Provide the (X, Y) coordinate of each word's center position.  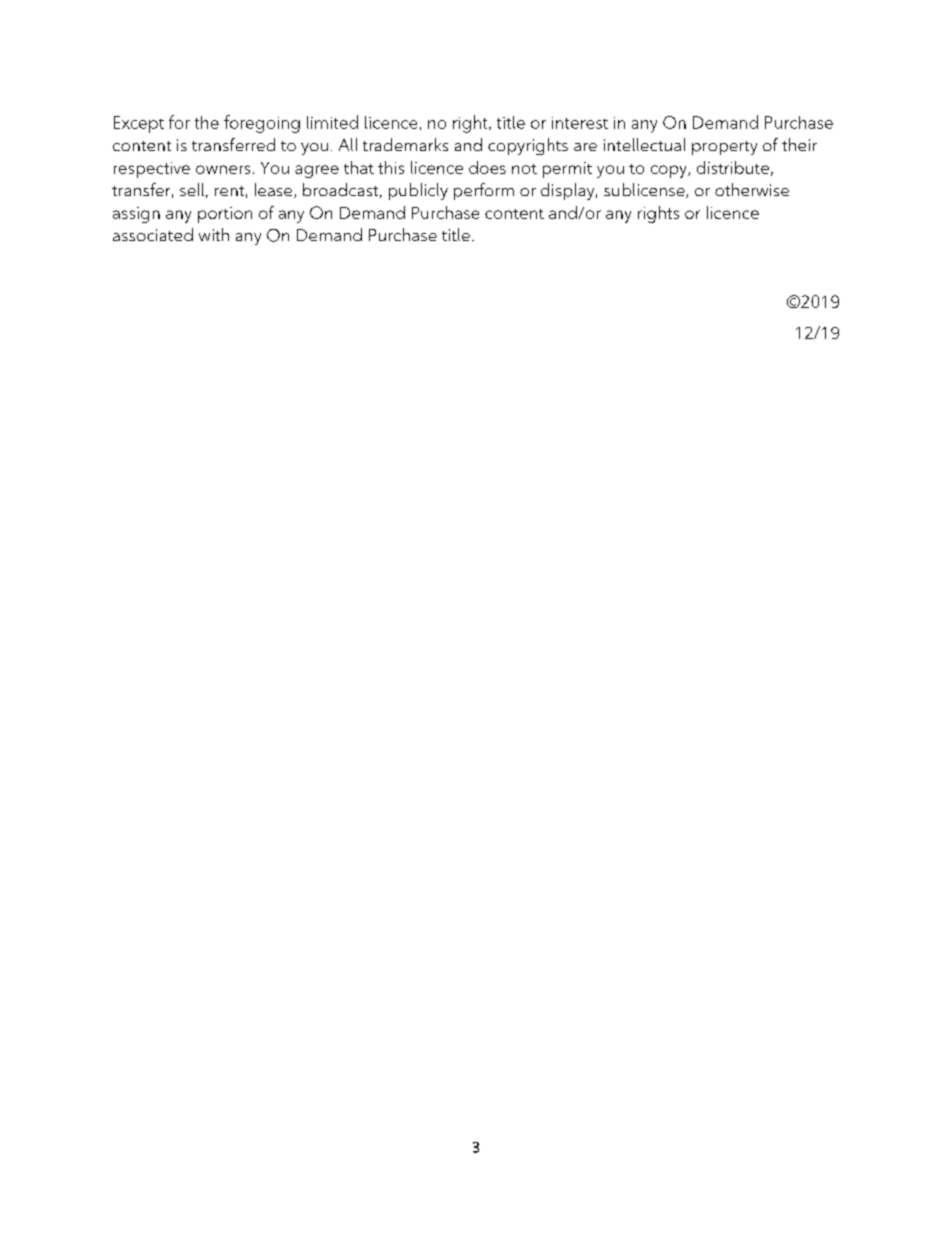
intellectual (644, 144)
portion (225, 215)
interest (580, 123)
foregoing (262, 124)
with (214, 234)
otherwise (752, 189)
